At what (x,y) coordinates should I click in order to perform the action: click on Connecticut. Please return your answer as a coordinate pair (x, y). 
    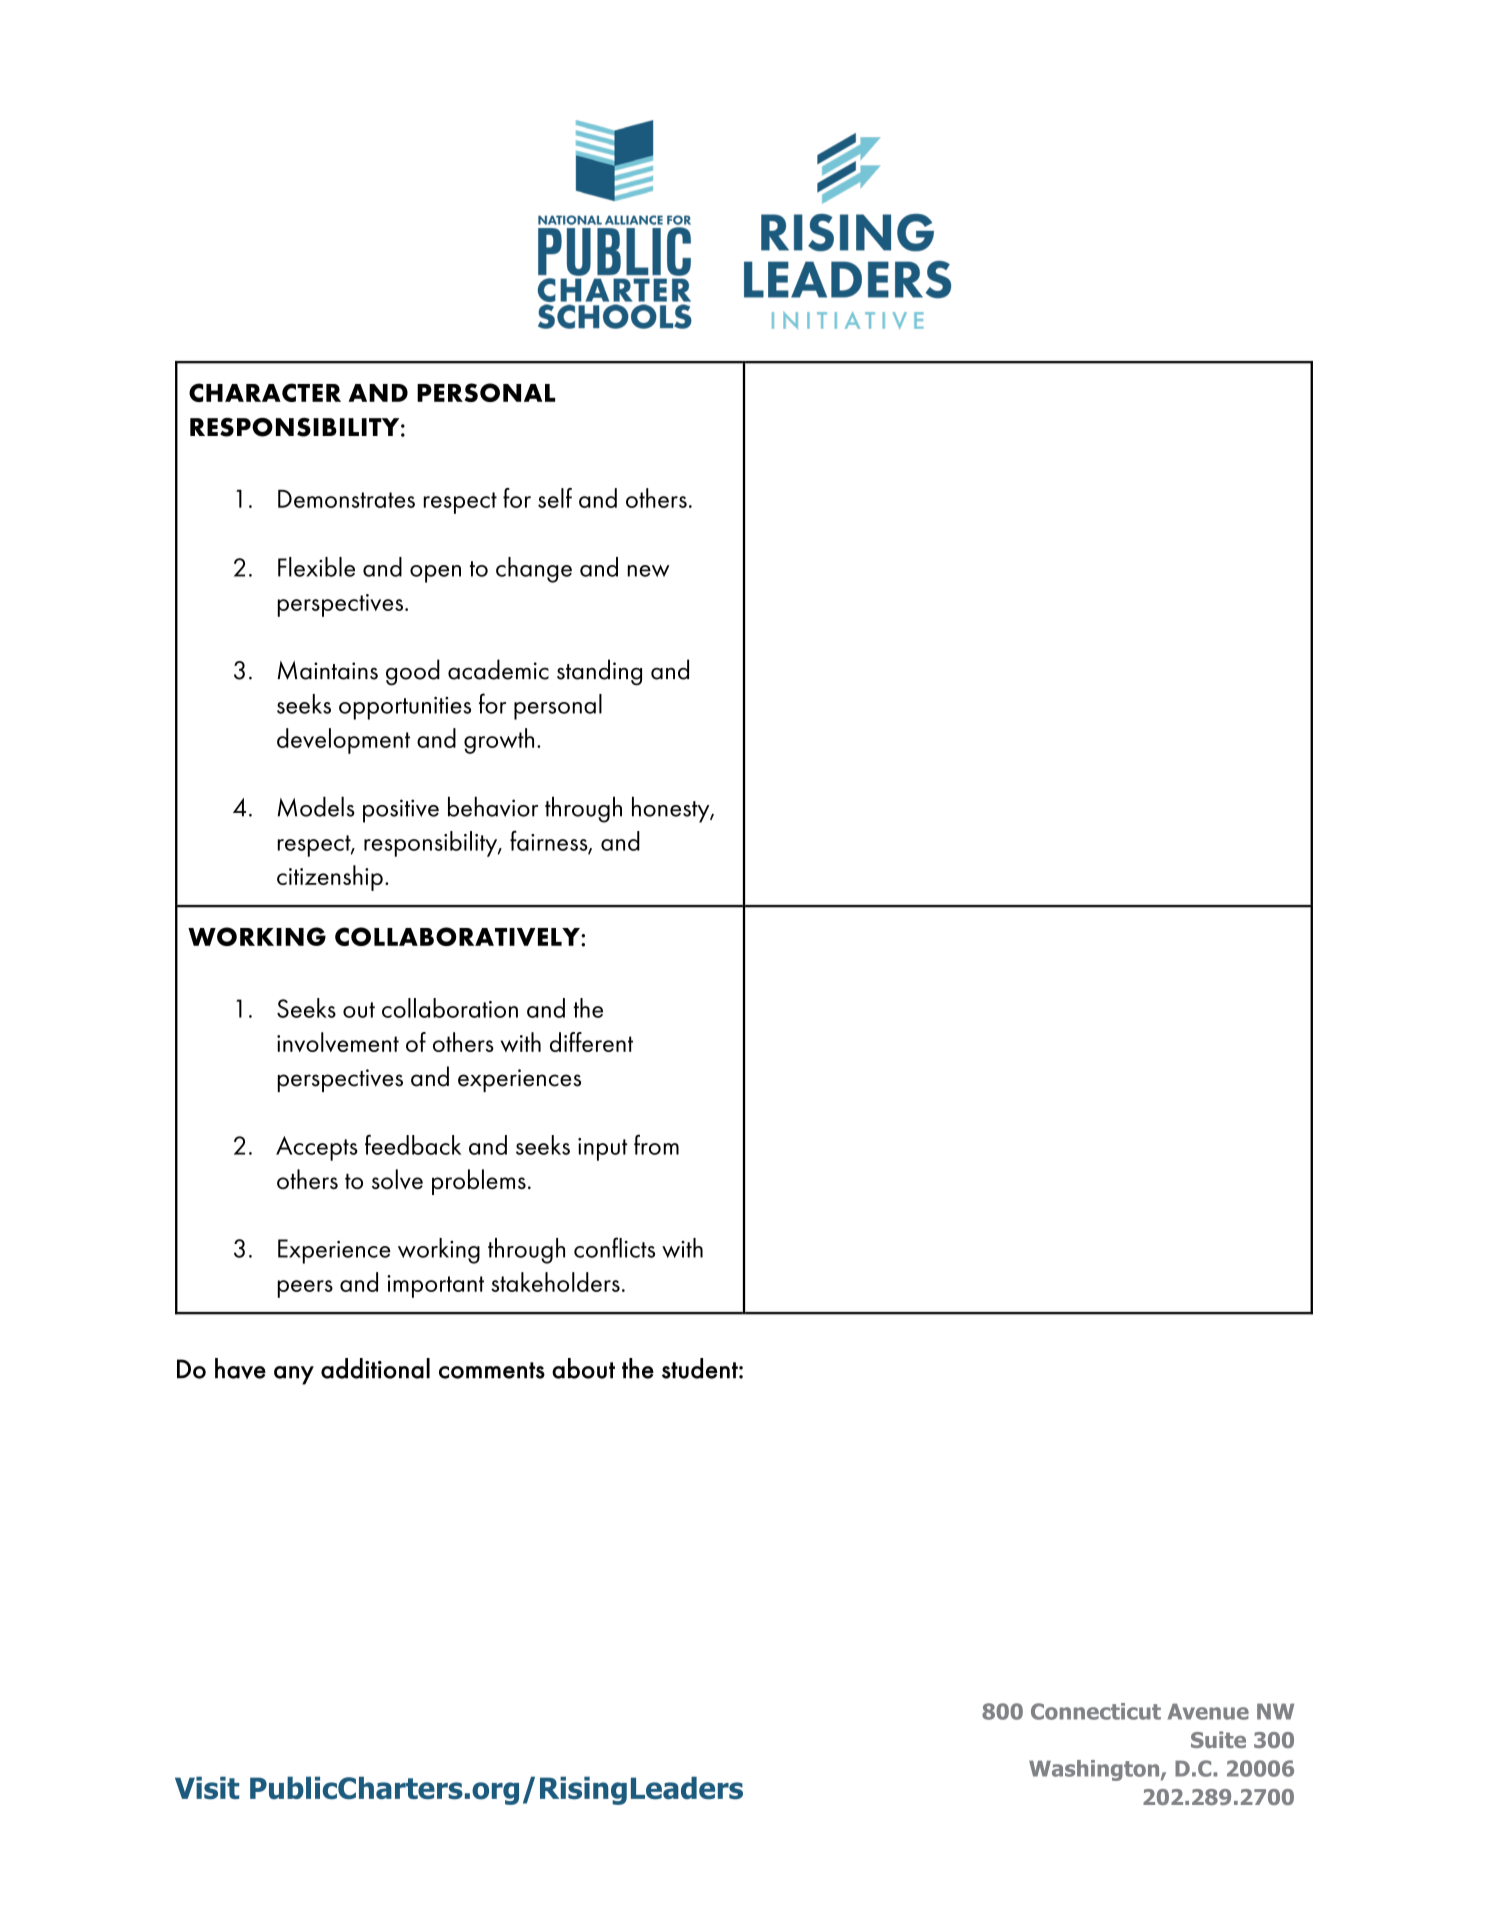
    Looking at the image, I should click on (1096, 1711).
